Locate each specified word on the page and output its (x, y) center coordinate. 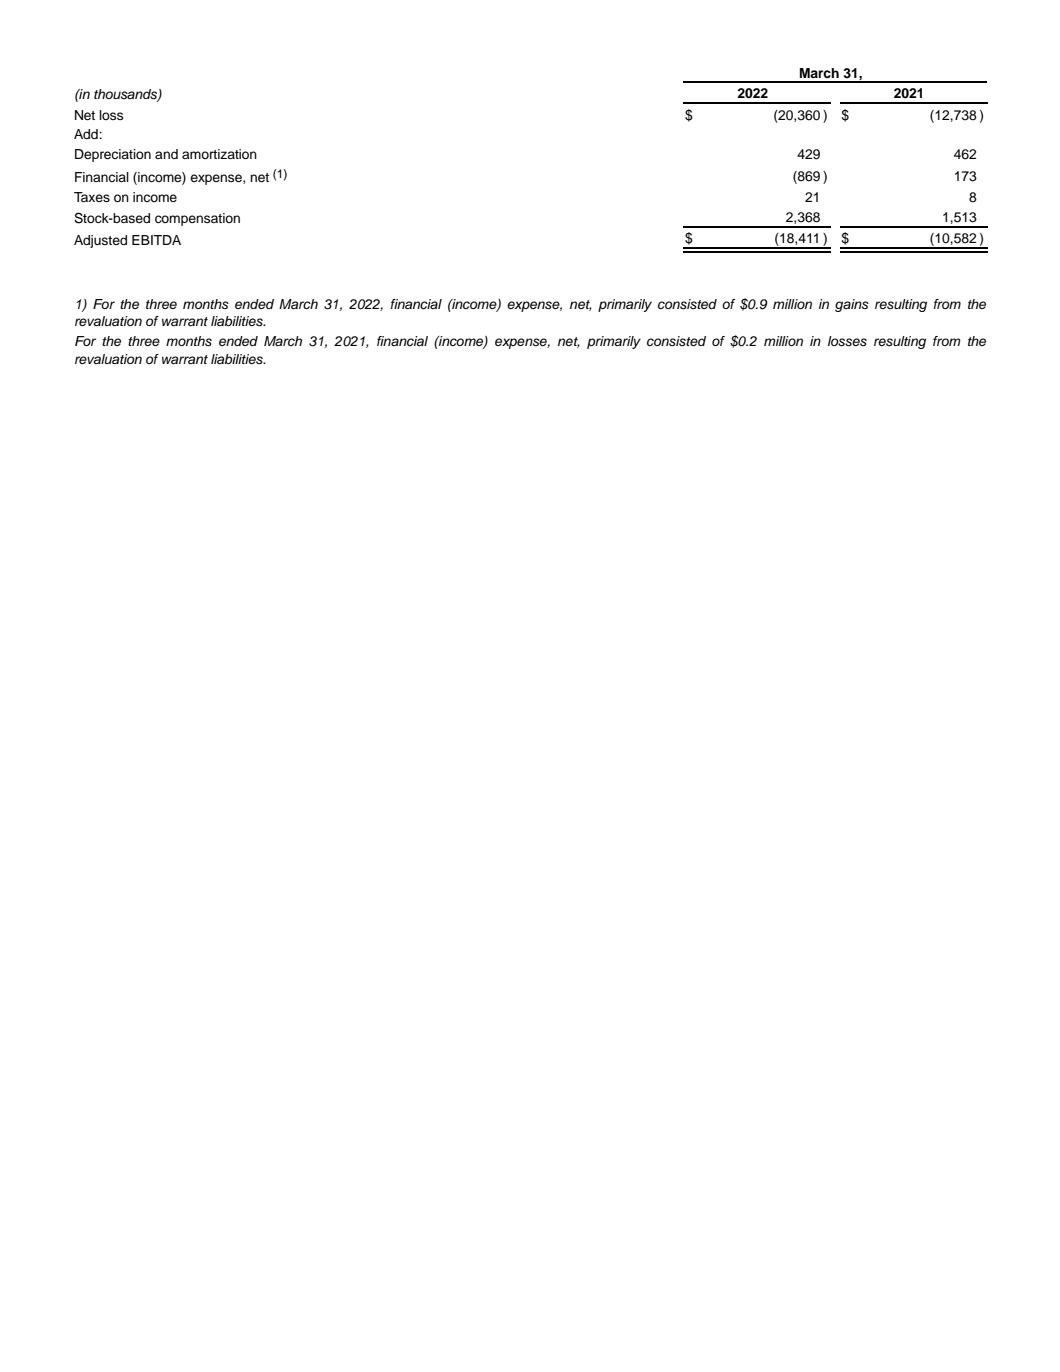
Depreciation (113, 155)
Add (87, 134)
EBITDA (156, 240)
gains (852, 305)
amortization (219, 154)
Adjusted (100, 241)
